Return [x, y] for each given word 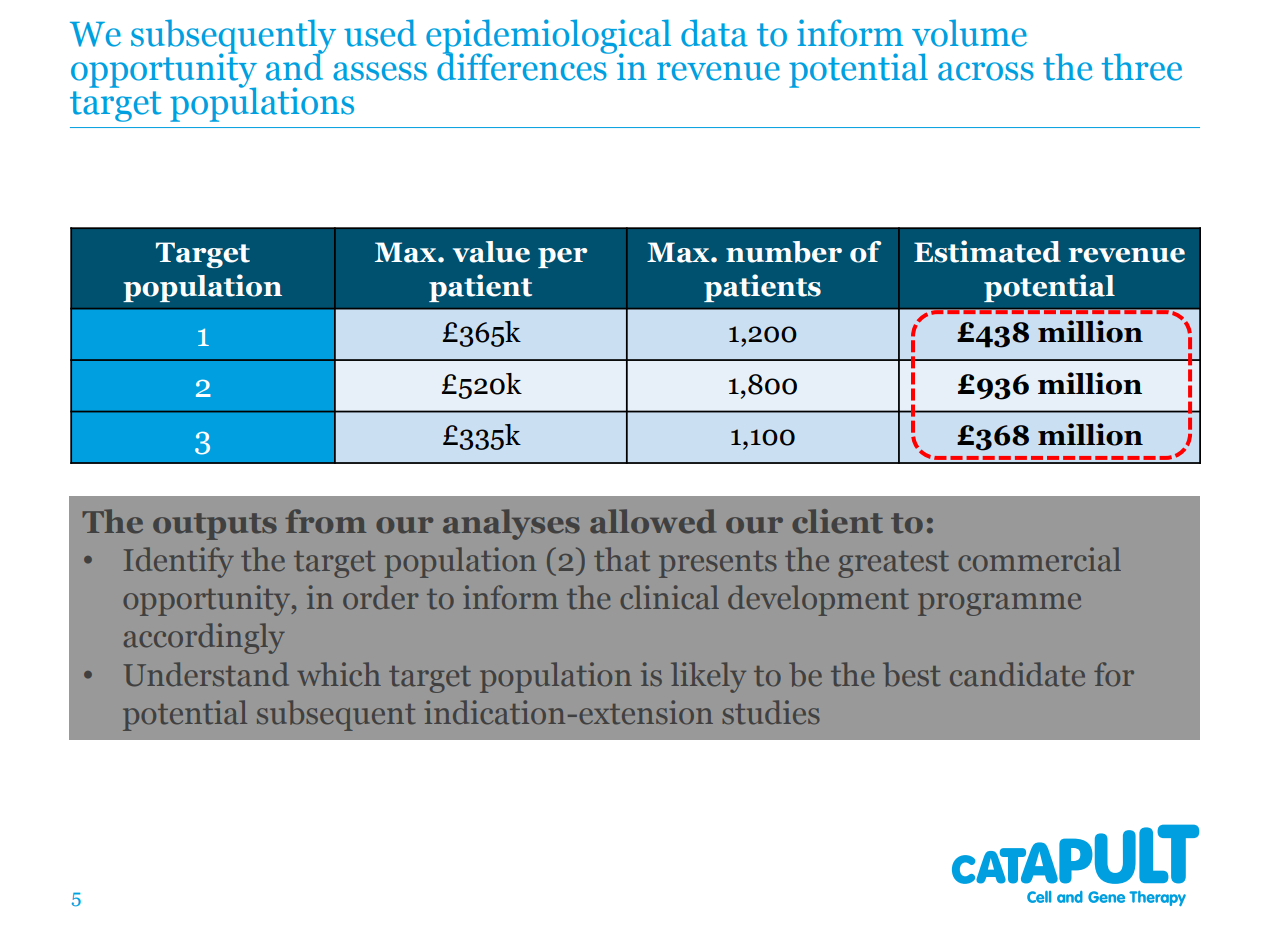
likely [708, 677]
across [986, 71]
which [339, 674]
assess [380, 71]
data [714, 33]
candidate [1017, 674]
